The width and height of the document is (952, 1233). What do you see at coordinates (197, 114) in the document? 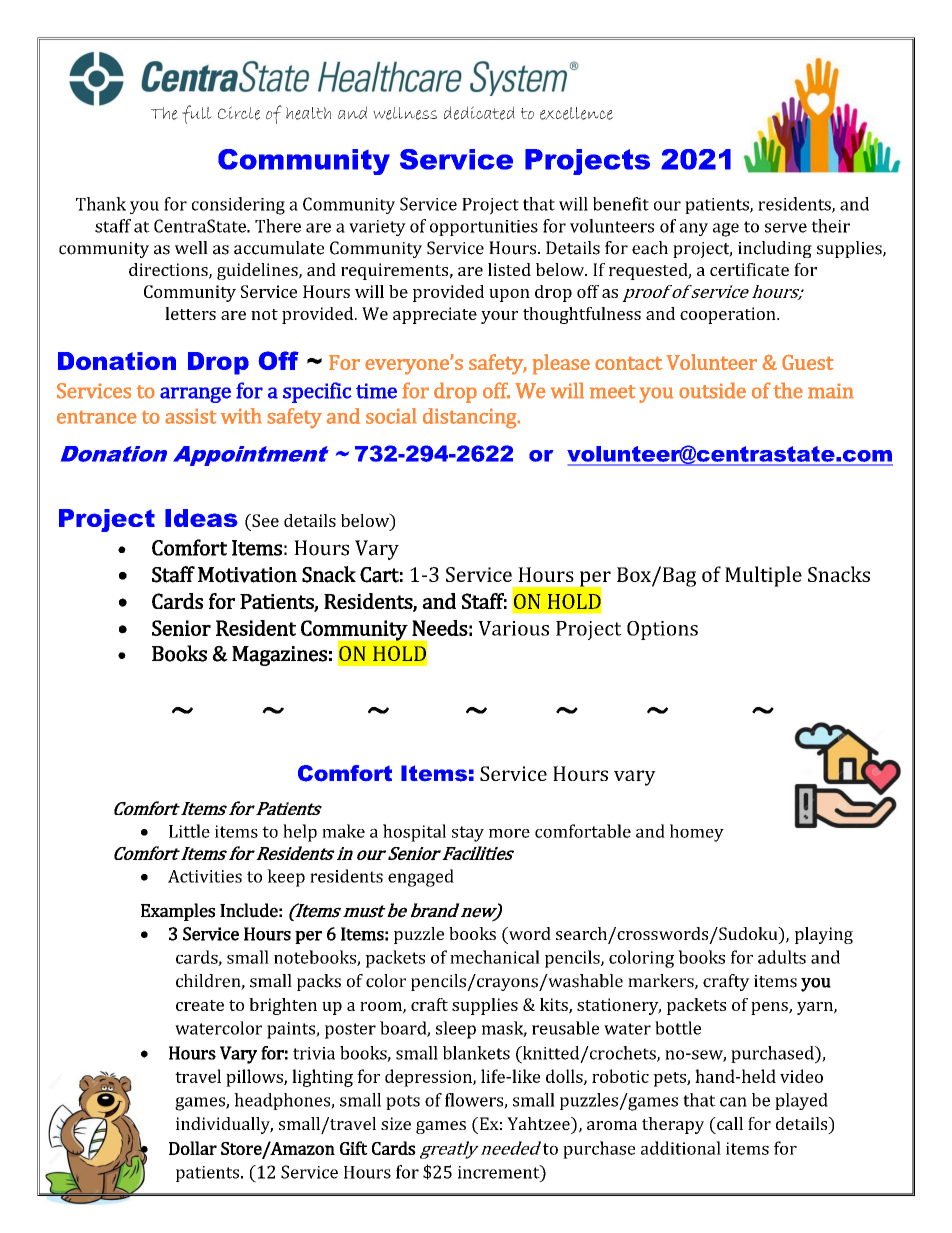
I see `full` at bounding box center [197, 114].
